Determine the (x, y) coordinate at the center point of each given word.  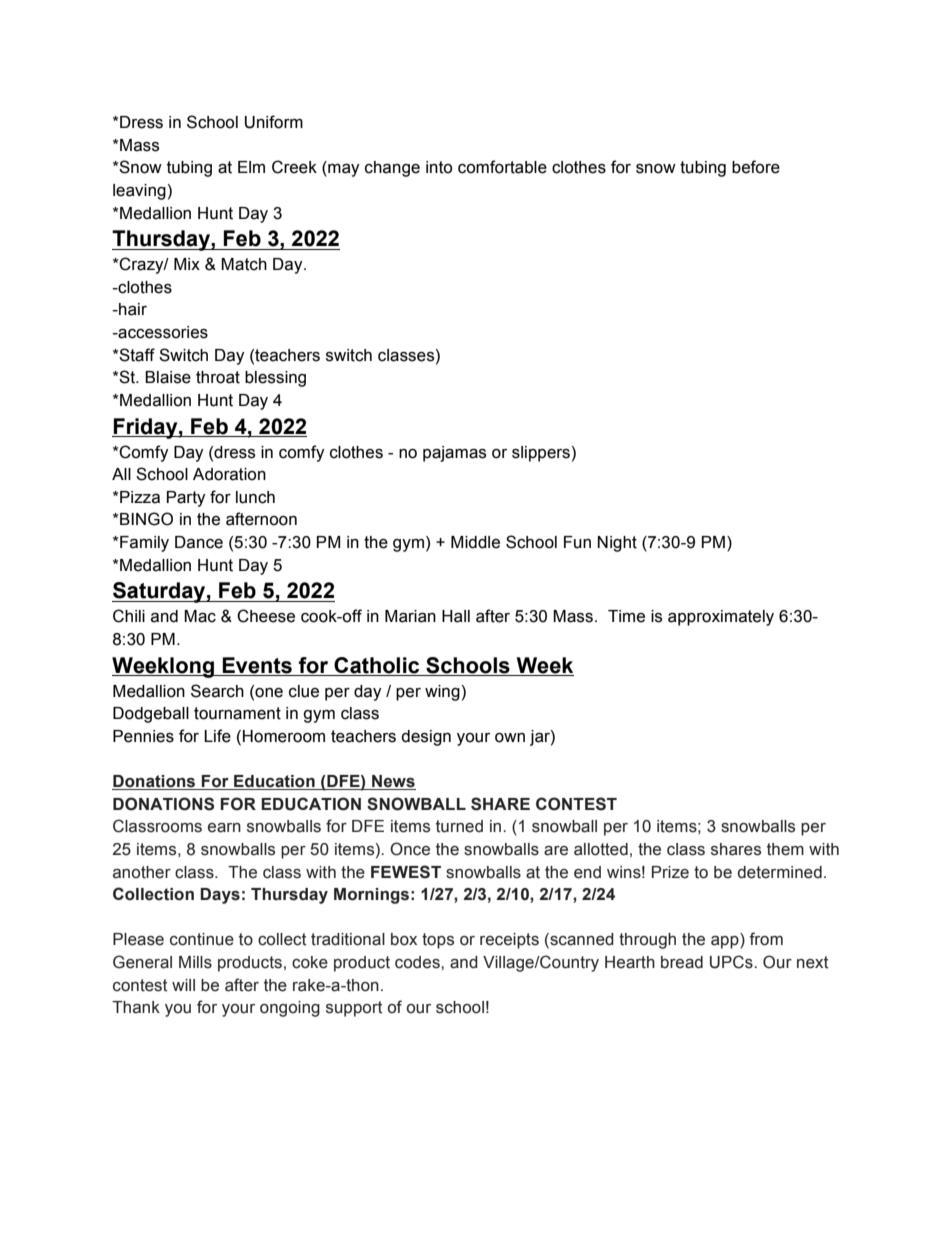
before (756, 167)
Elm (251, 167)
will (183, 985)
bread (682, 962)
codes (418, 962)
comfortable (502, 167)
